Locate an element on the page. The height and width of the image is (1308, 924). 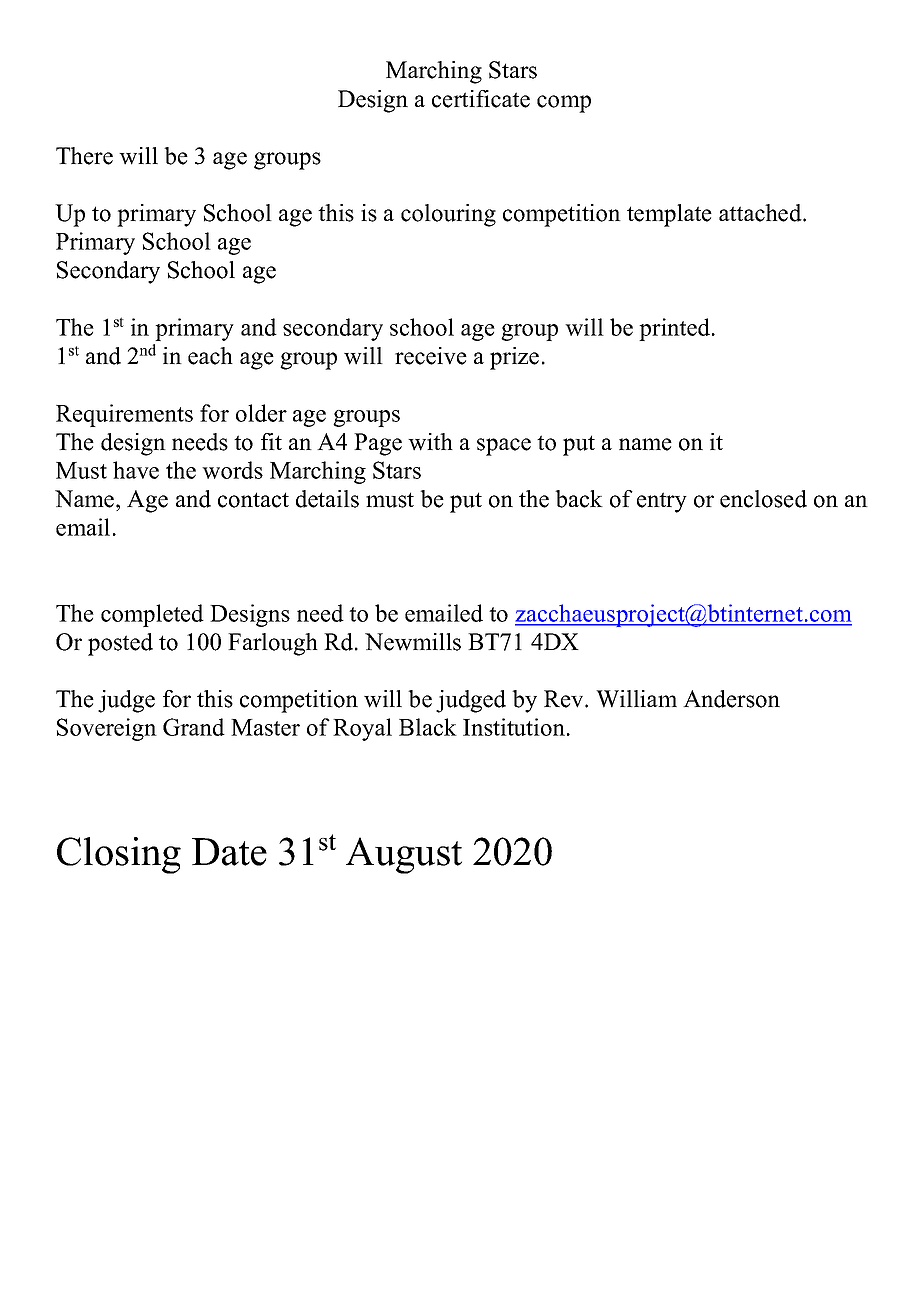
Closing is located at coordinates (119, 855).
